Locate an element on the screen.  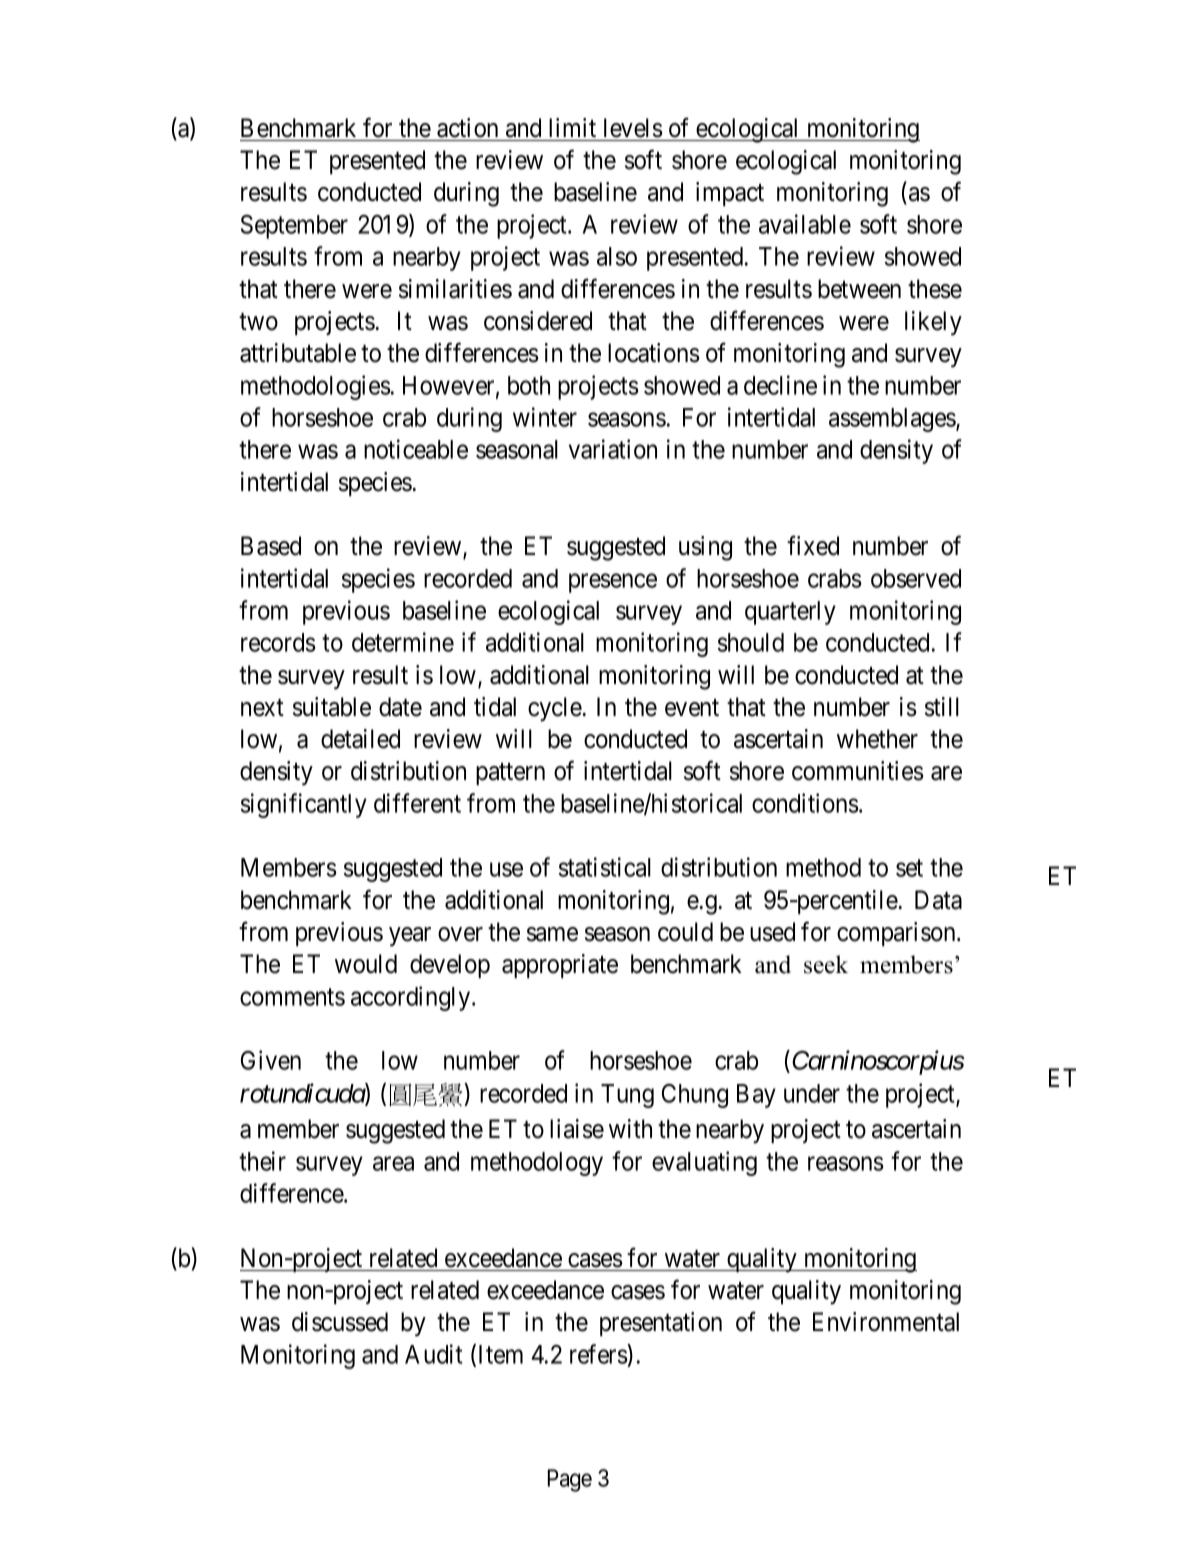
presence is located at coordinates (613, 583).
